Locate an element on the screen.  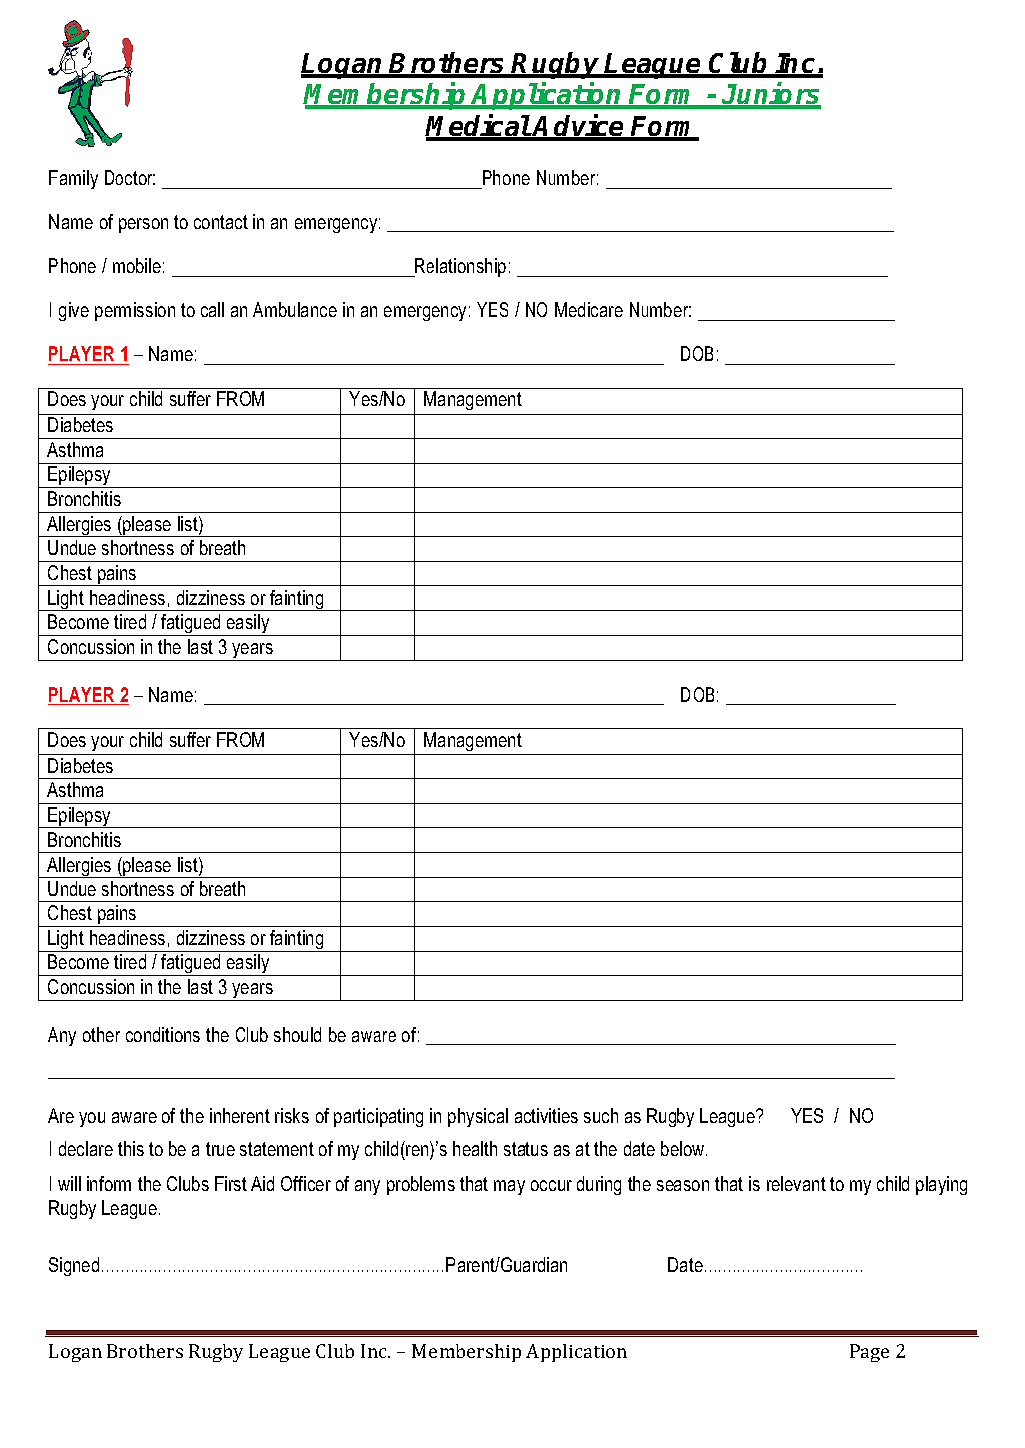
permission is located at coordinates (135, 311).
